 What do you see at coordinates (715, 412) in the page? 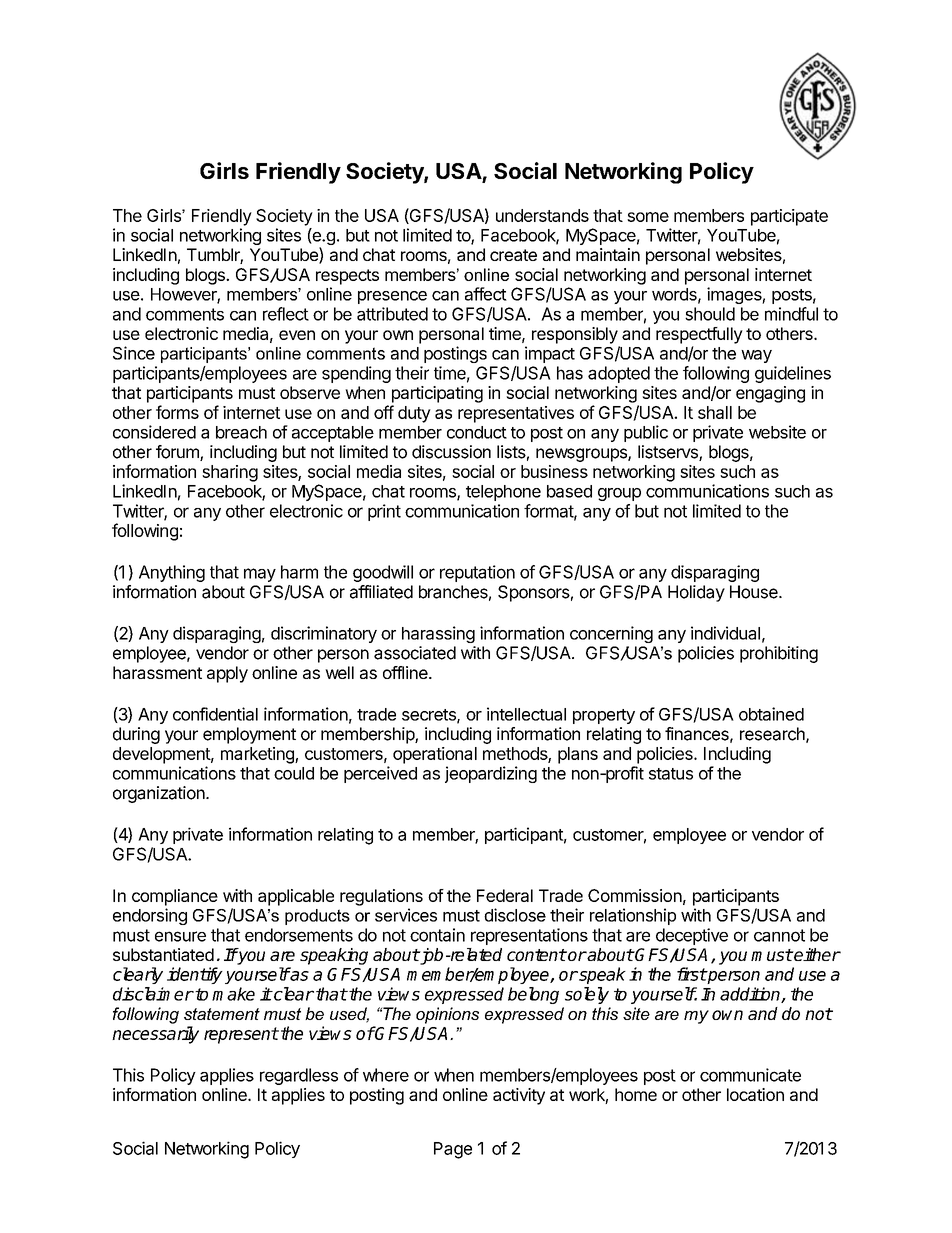
I see `shall` at bounding box center [715, 412].
